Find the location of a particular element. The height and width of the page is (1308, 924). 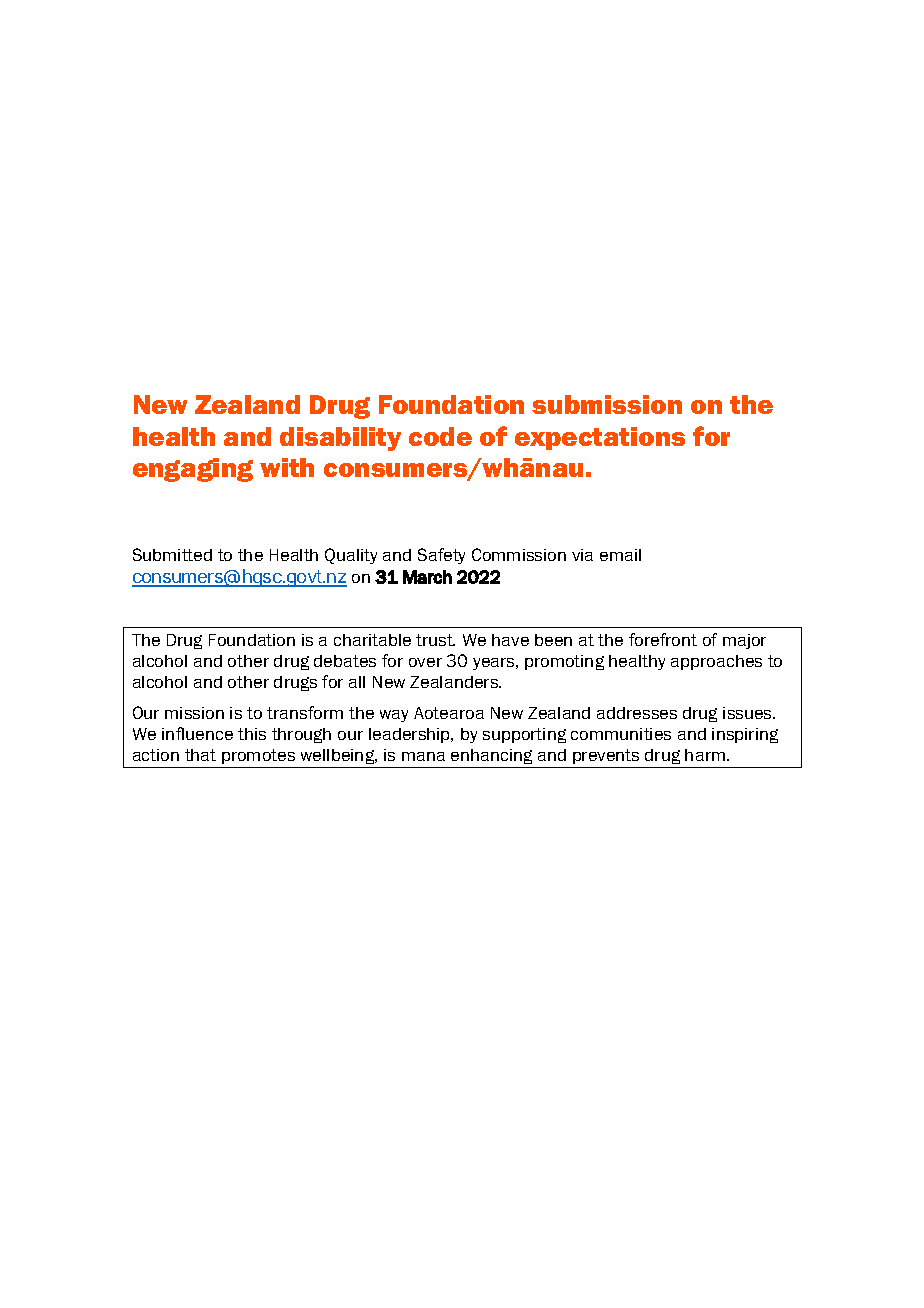

Submitted is located at coordinates (172, 554).
